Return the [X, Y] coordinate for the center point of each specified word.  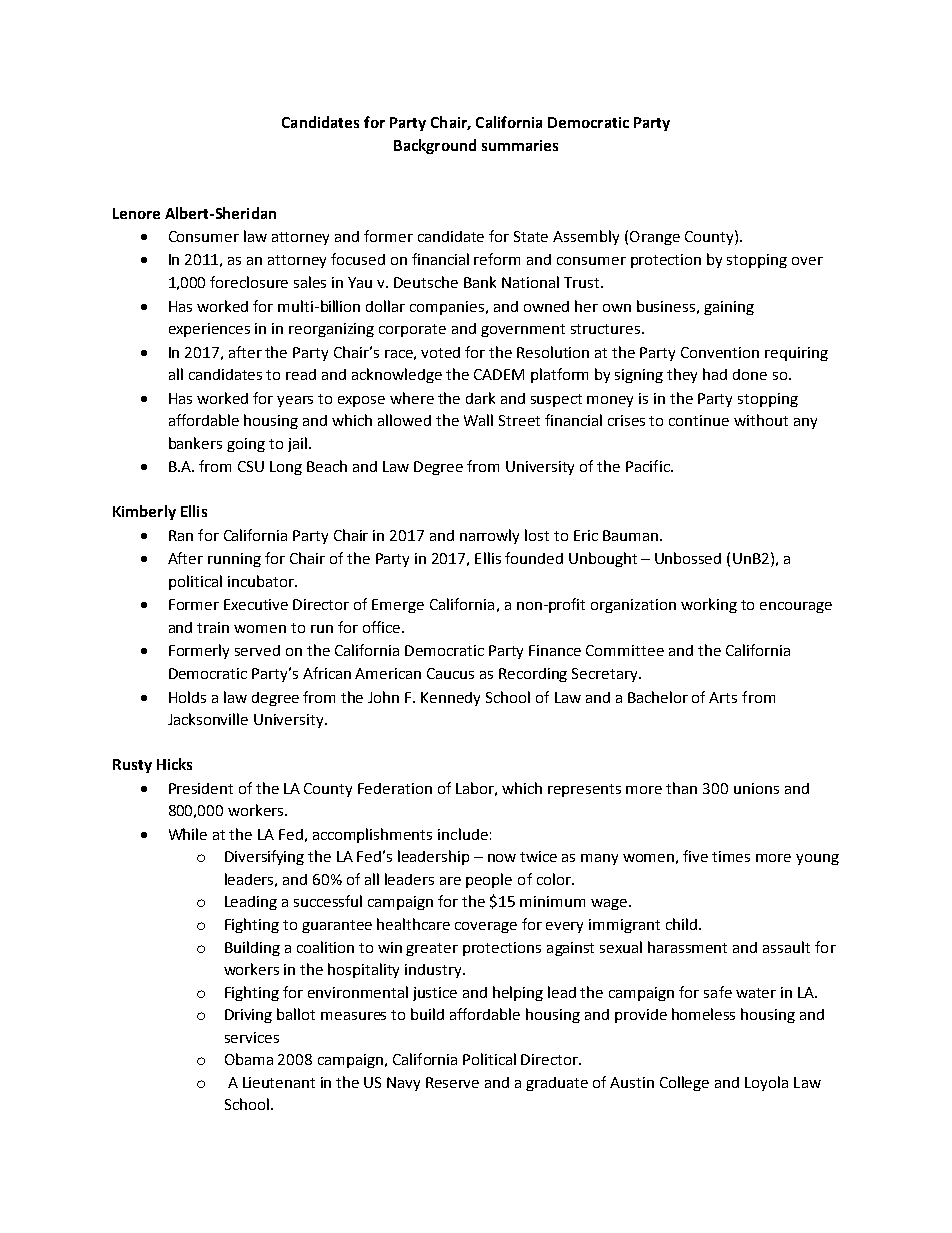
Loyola [766, 1083]
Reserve [452, 1082]
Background [435, 146]
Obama [249, 1059]
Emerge [398, 606]
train [213, 627]
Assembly [586, 237]
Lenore [136, 213]
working [709, 605]
